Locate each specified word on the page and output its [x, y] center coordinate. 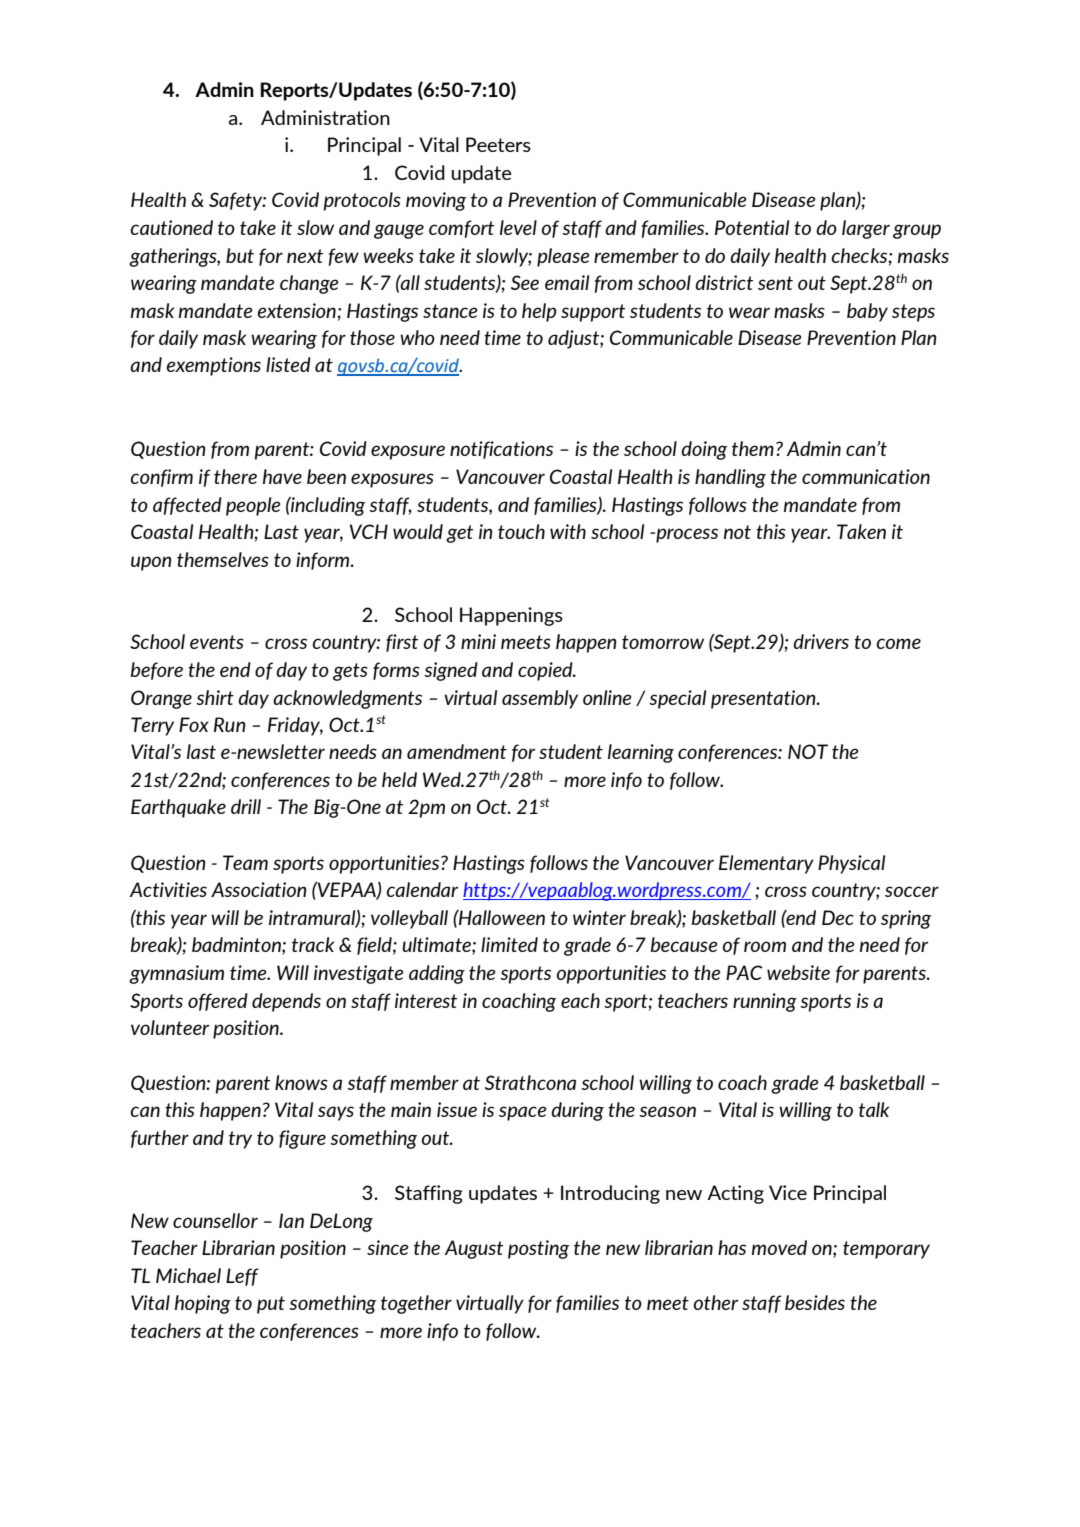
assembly [540, 699]
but [240, 255]
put [271, 1305]
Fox [194, 724]
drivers [821, 641]
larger [866, 229]
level [518, 227]
